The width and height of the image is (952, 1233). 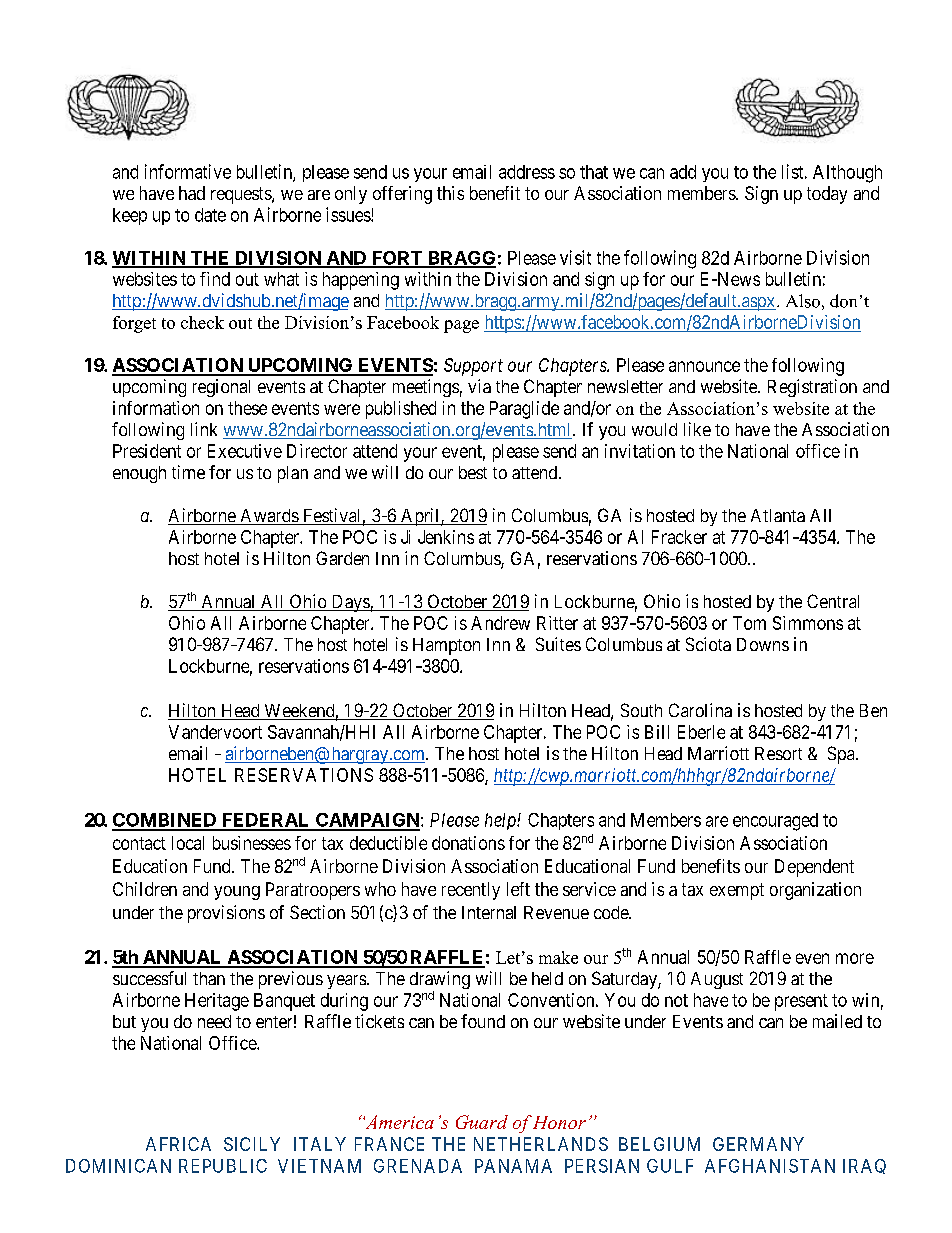 What do you see at coordinates (482, 1122) in the image?
I see `Guard` at bounding box center [482, 1122].
